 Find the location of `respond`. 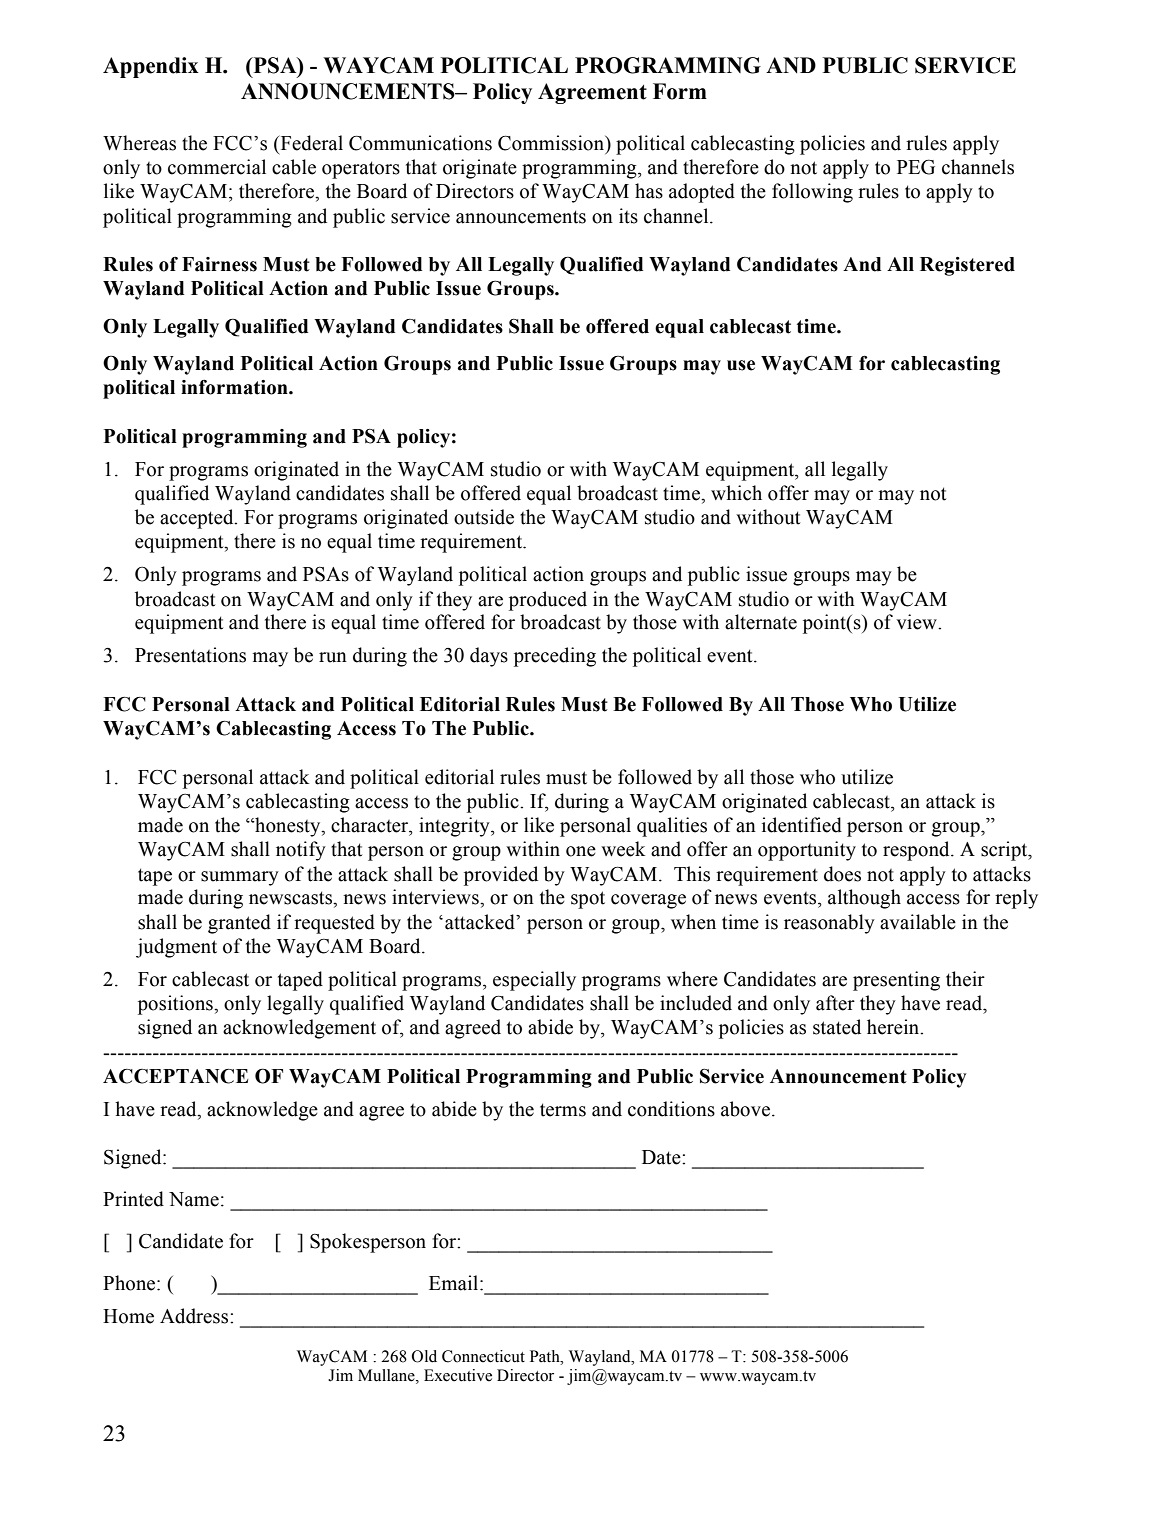

respond is located at coordinates (917, 851).
